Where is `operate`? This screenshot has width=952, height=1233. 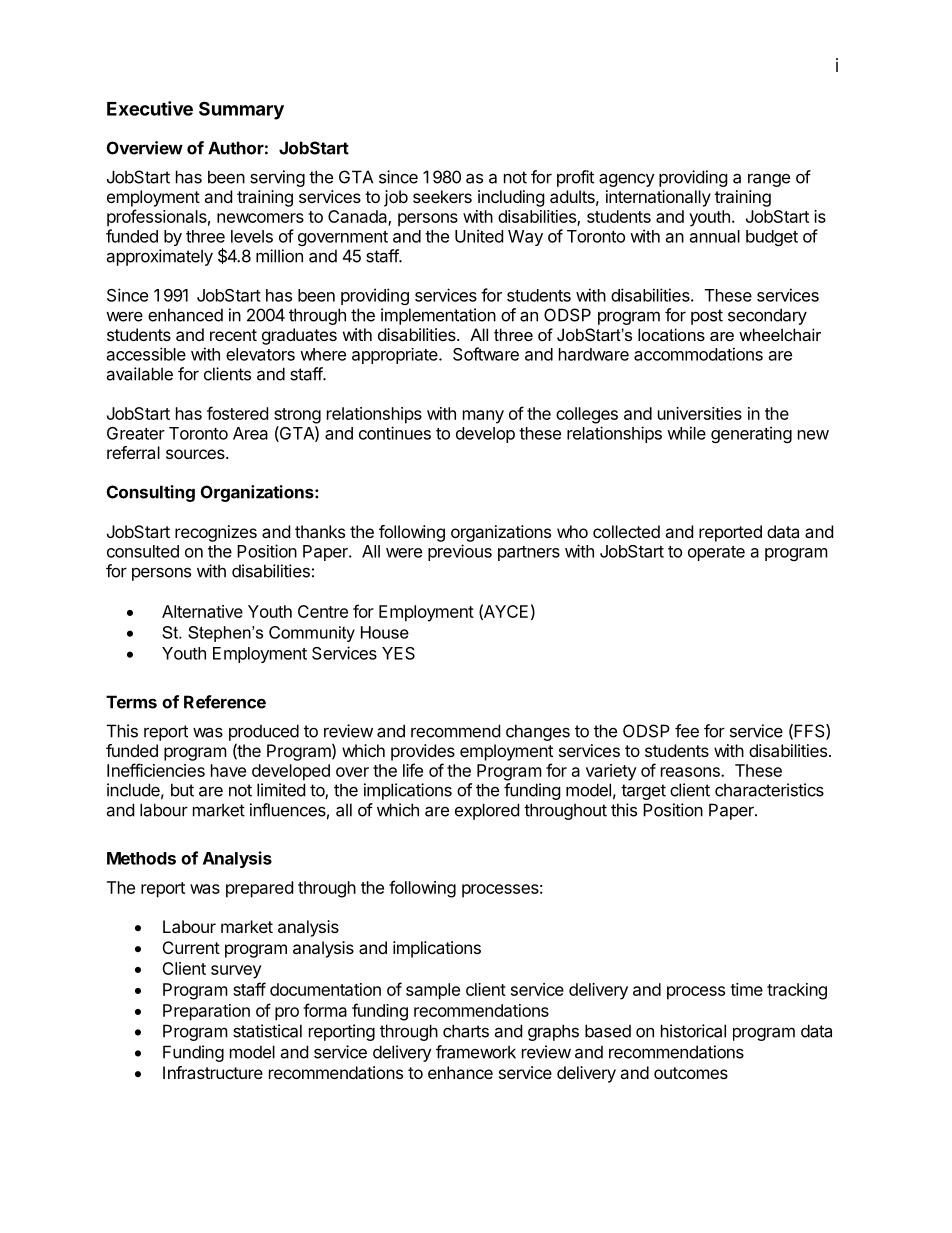
operate is located at coordinates (716, 553).
